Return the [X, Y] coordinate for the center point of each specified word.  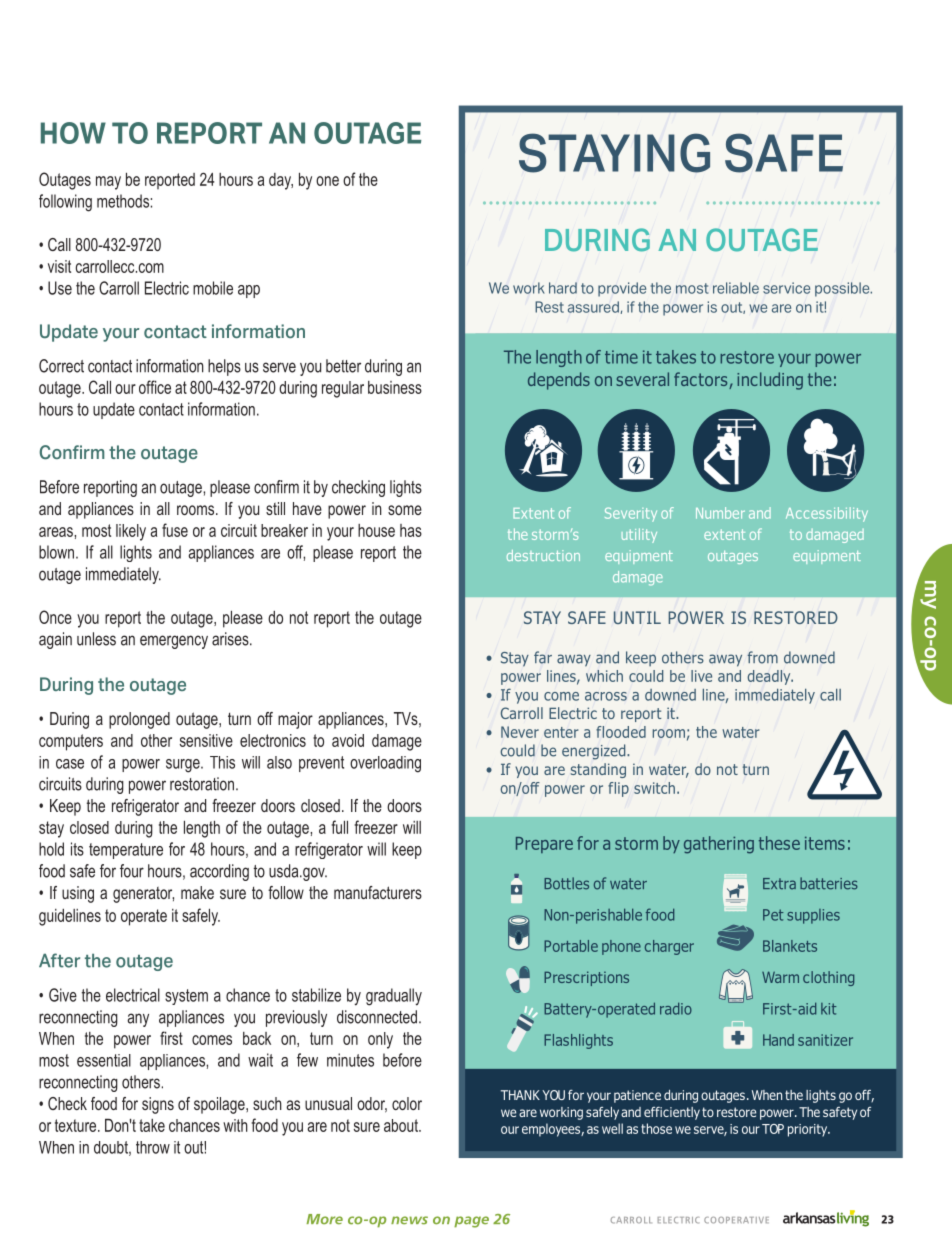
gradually [394, 997]
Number [720, 513]
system [186, 997]
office [155, 387]
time [621, 357]
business [395, 387]
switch [654, 788]
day [281, 181]
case [70, 764]
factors [702, 380]
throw [153, 1147]
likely [131, 532]
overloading [385, 764]
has [411, 530]
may [108, 183]
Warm [780, 977]
